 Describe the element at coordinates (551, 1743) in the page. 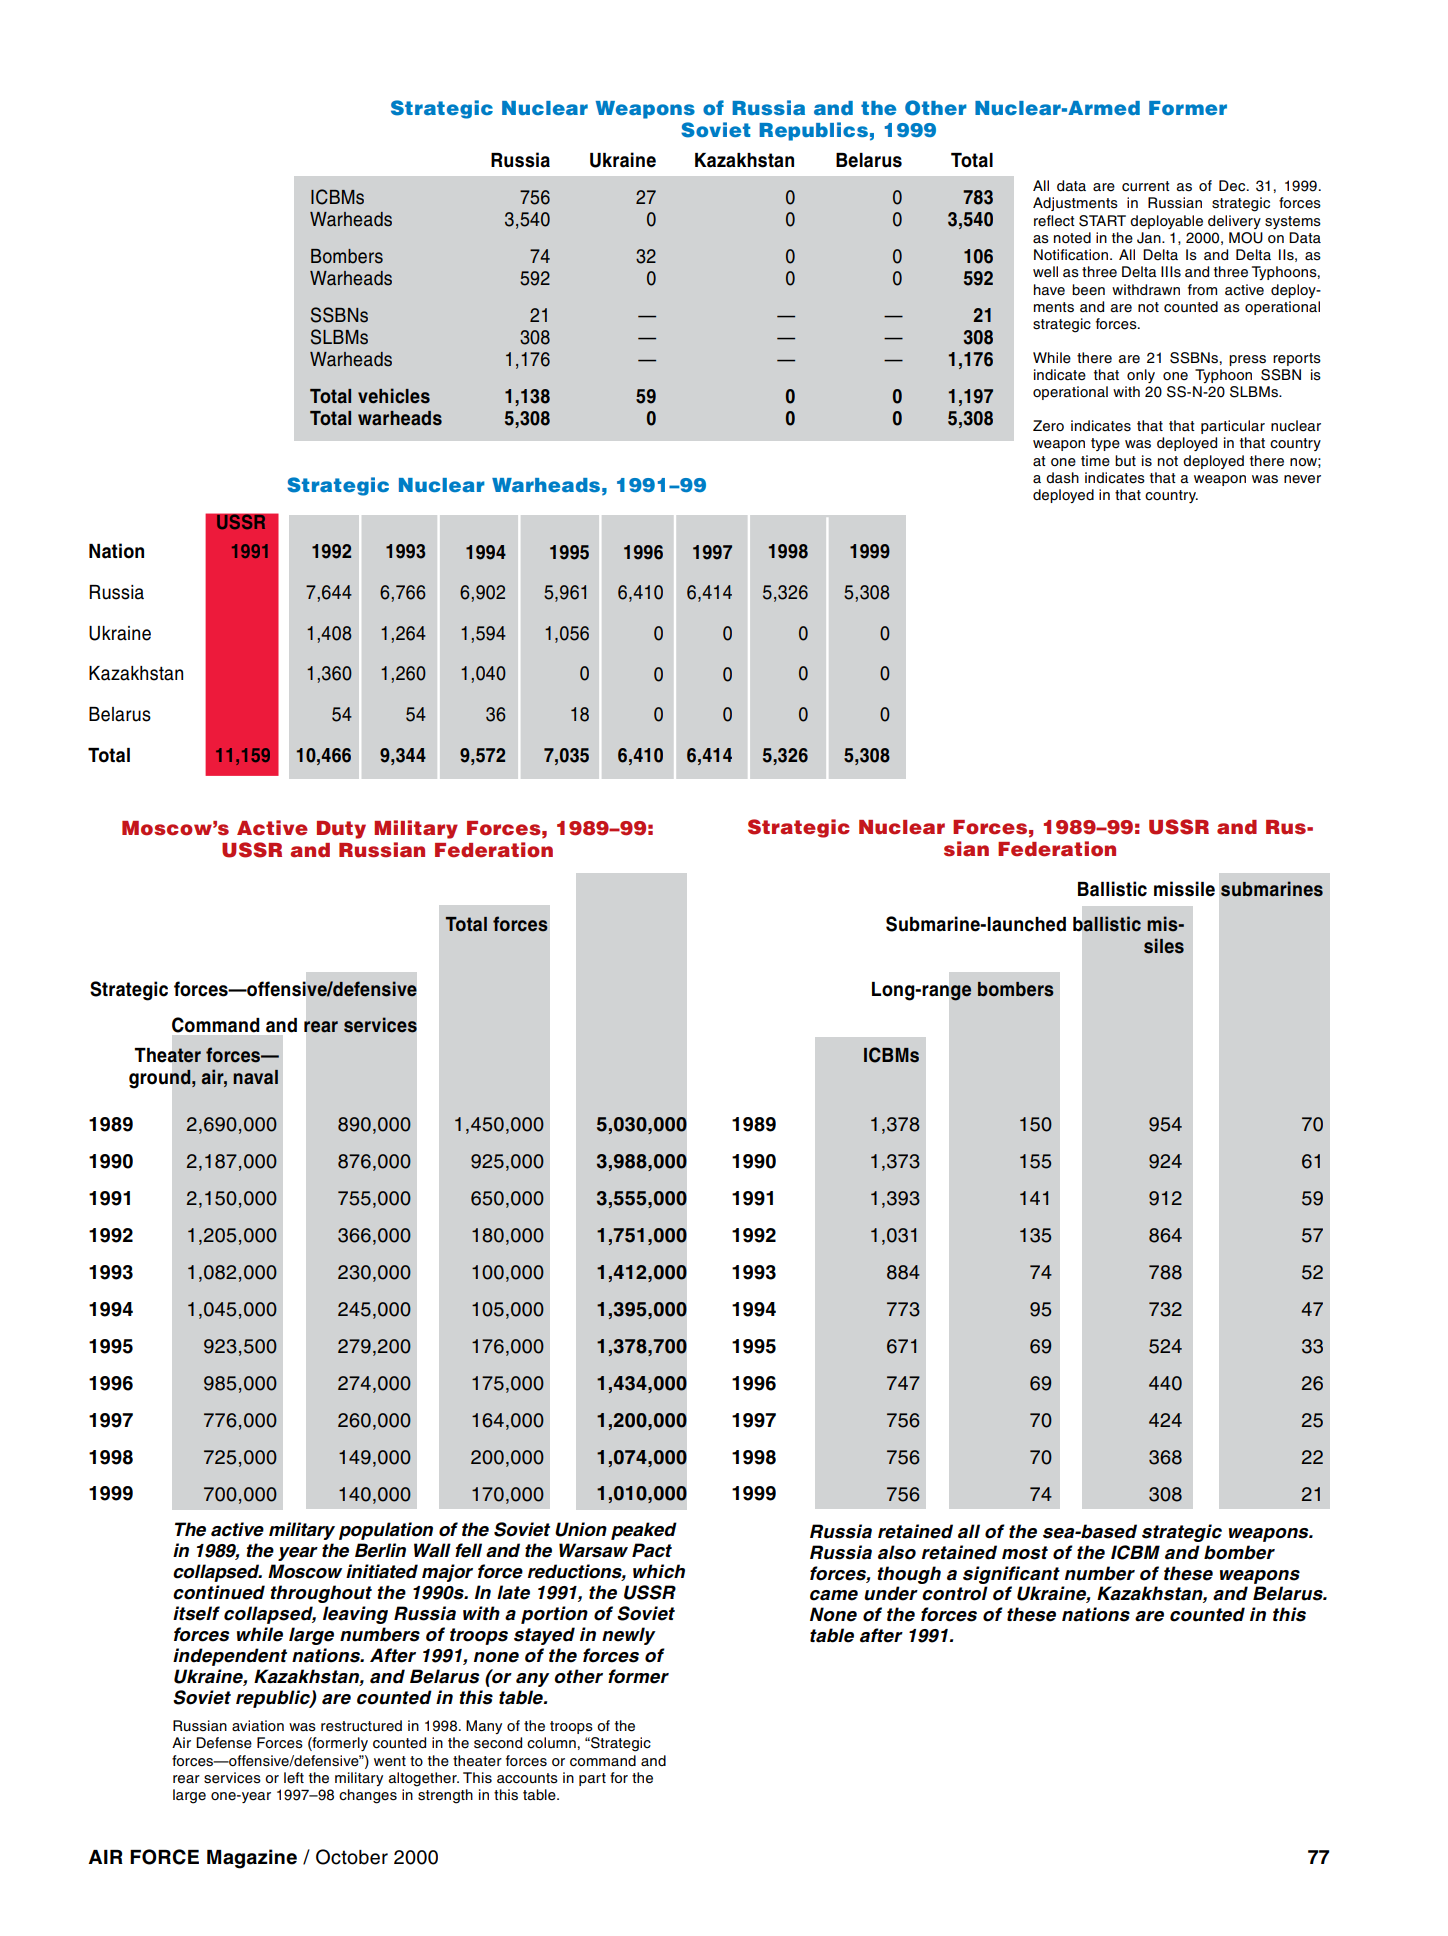

I see `column` at that location.
